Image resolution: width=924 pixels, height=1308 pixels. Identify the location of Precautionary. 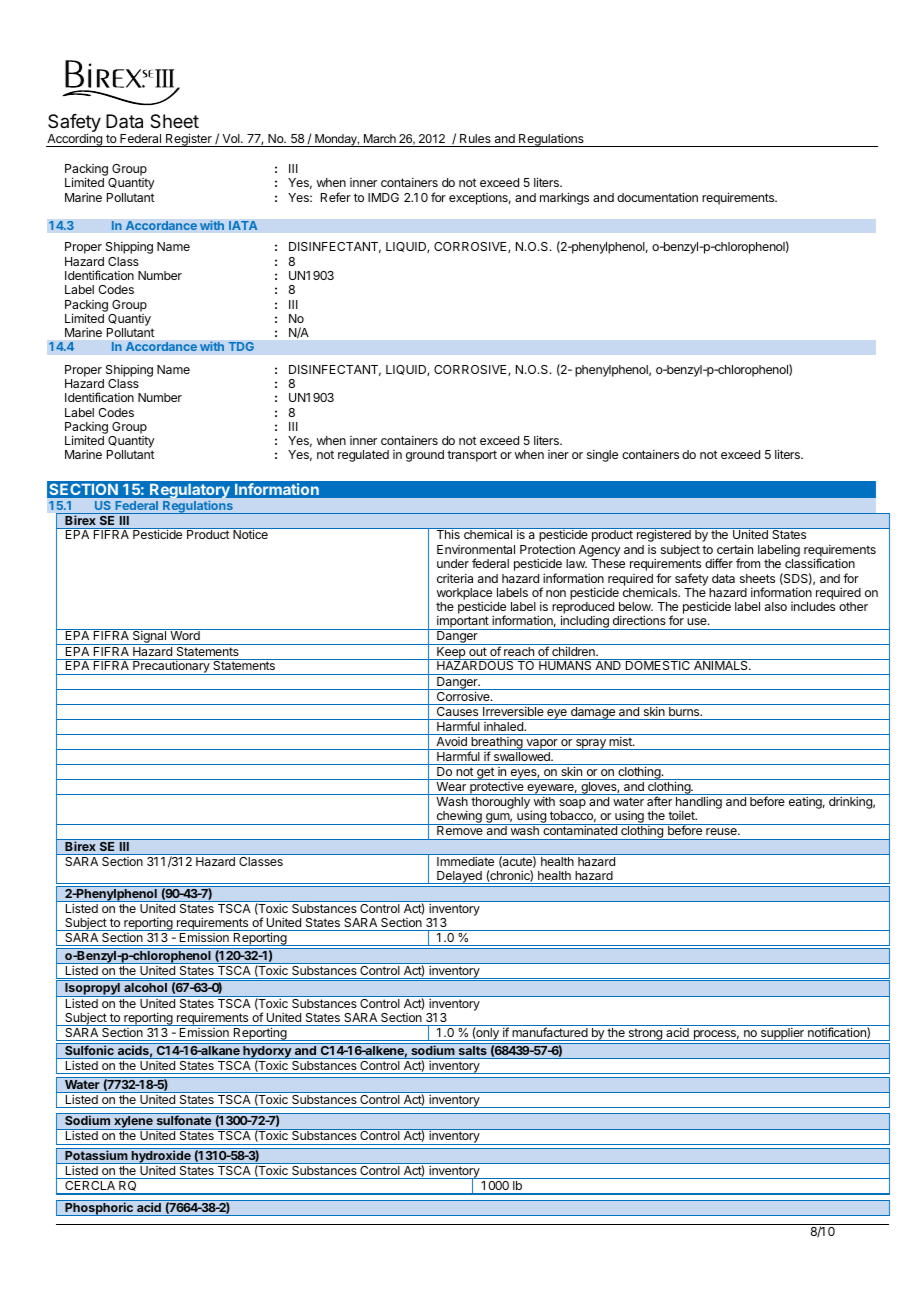
(171, 667).
